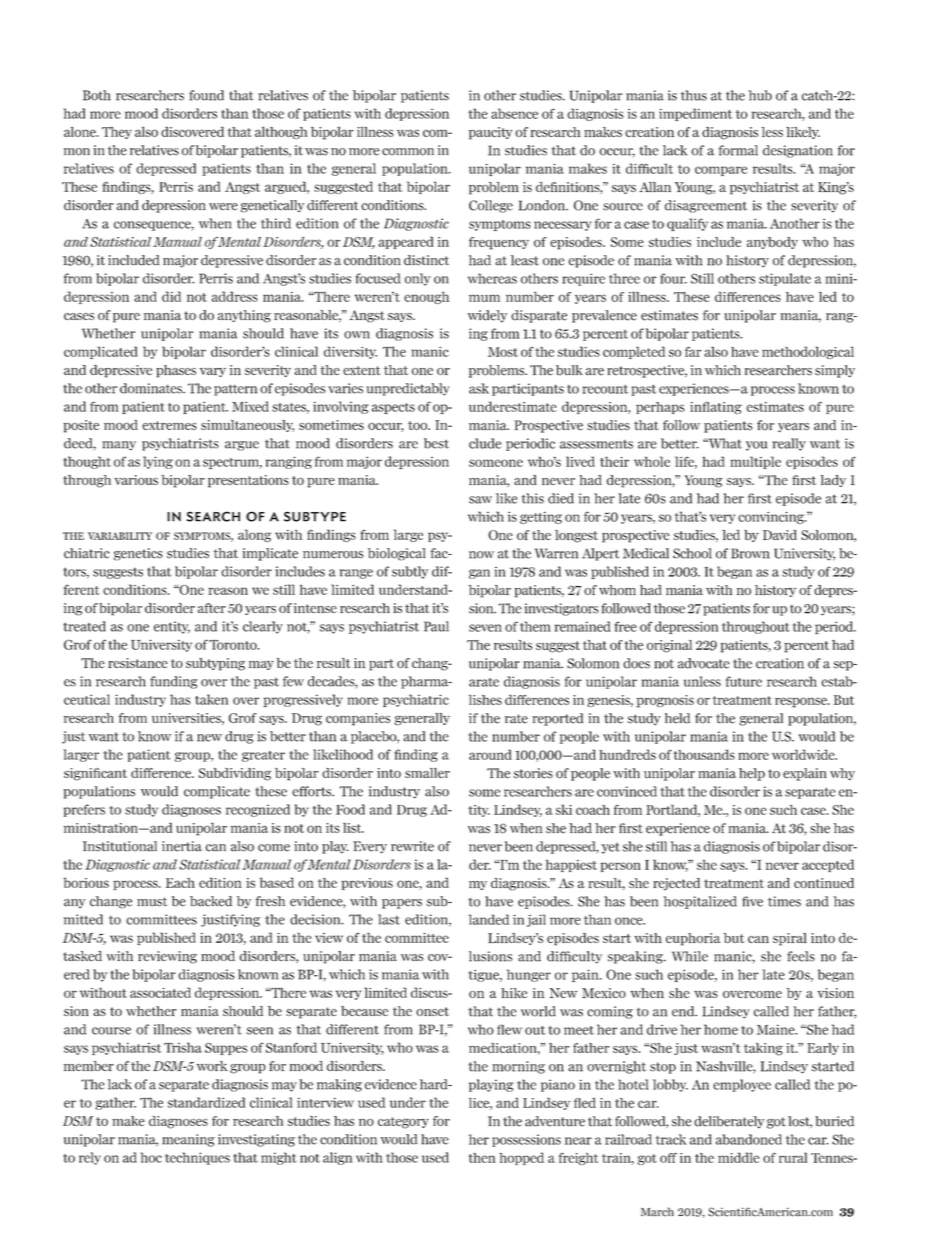 The height and width of the screenshot is (1260, 952). Describe the element at coordinates (152, 902) in the screenshot. I see `must` at that location.
